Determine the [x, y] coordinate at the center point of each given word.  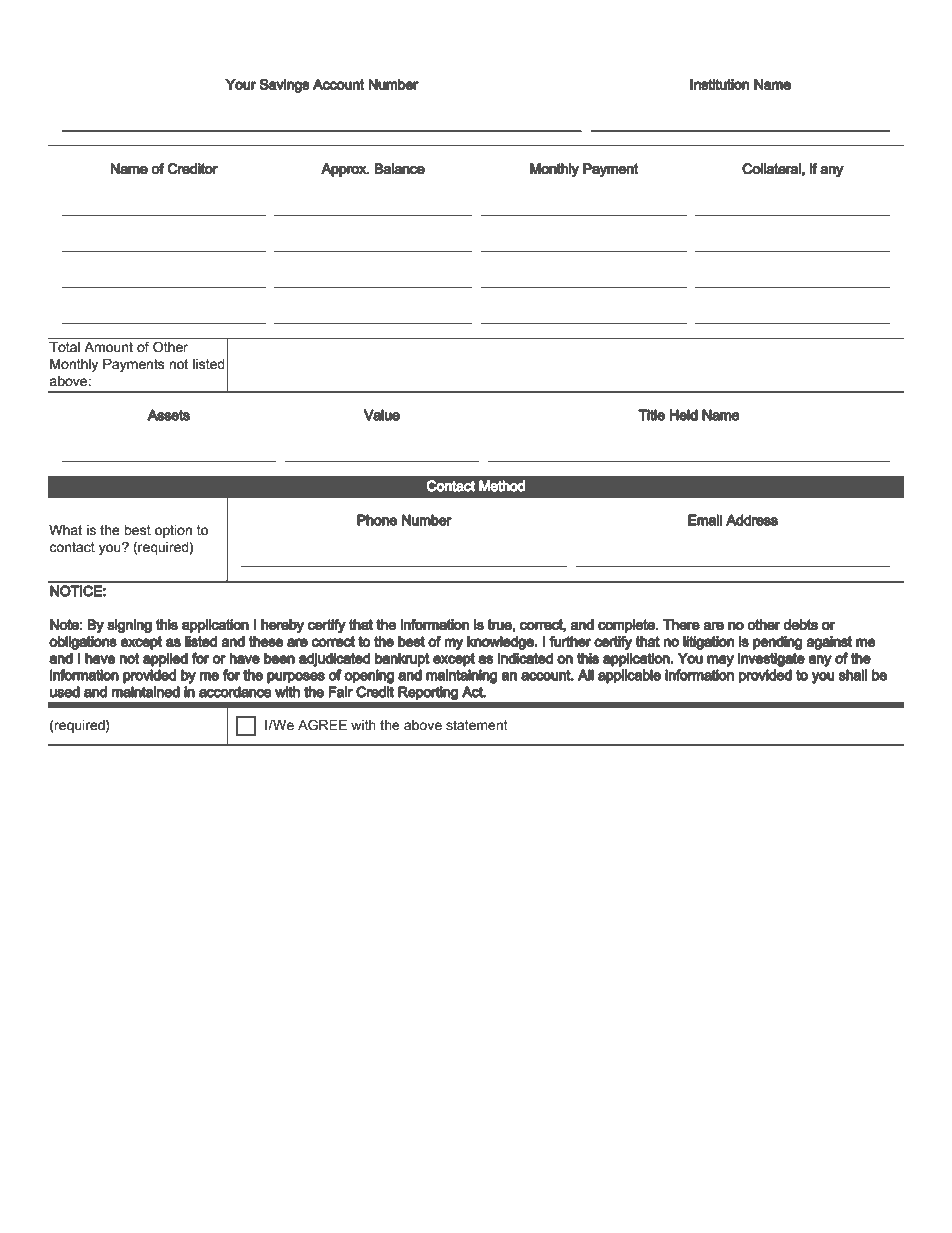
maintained [146, 692]
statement [477, 725]
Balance [399, 169]
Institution [719, 84]
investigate [771, 659]
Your [240, 84]
